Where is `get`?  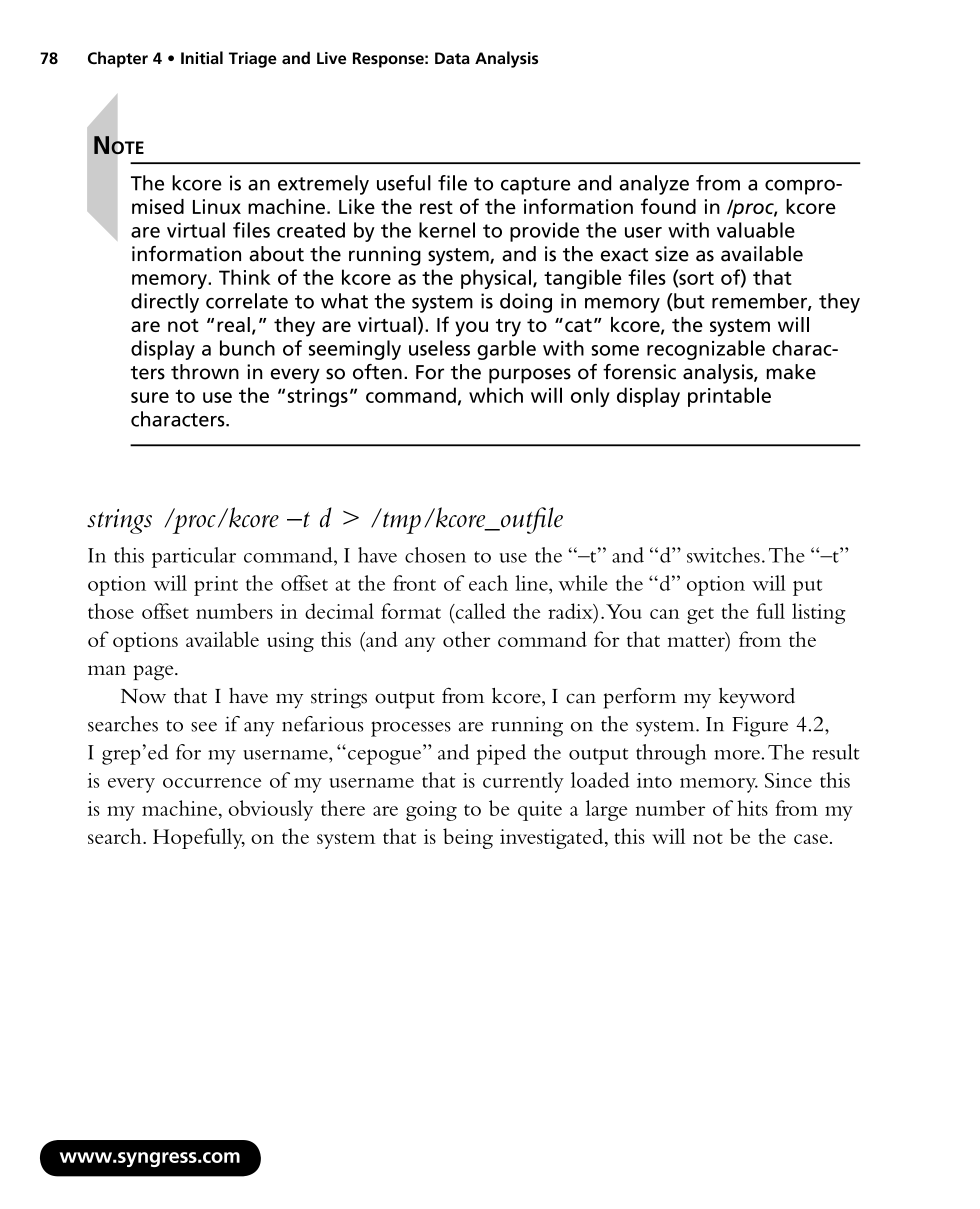 get is located at coordinates (700, 615).
